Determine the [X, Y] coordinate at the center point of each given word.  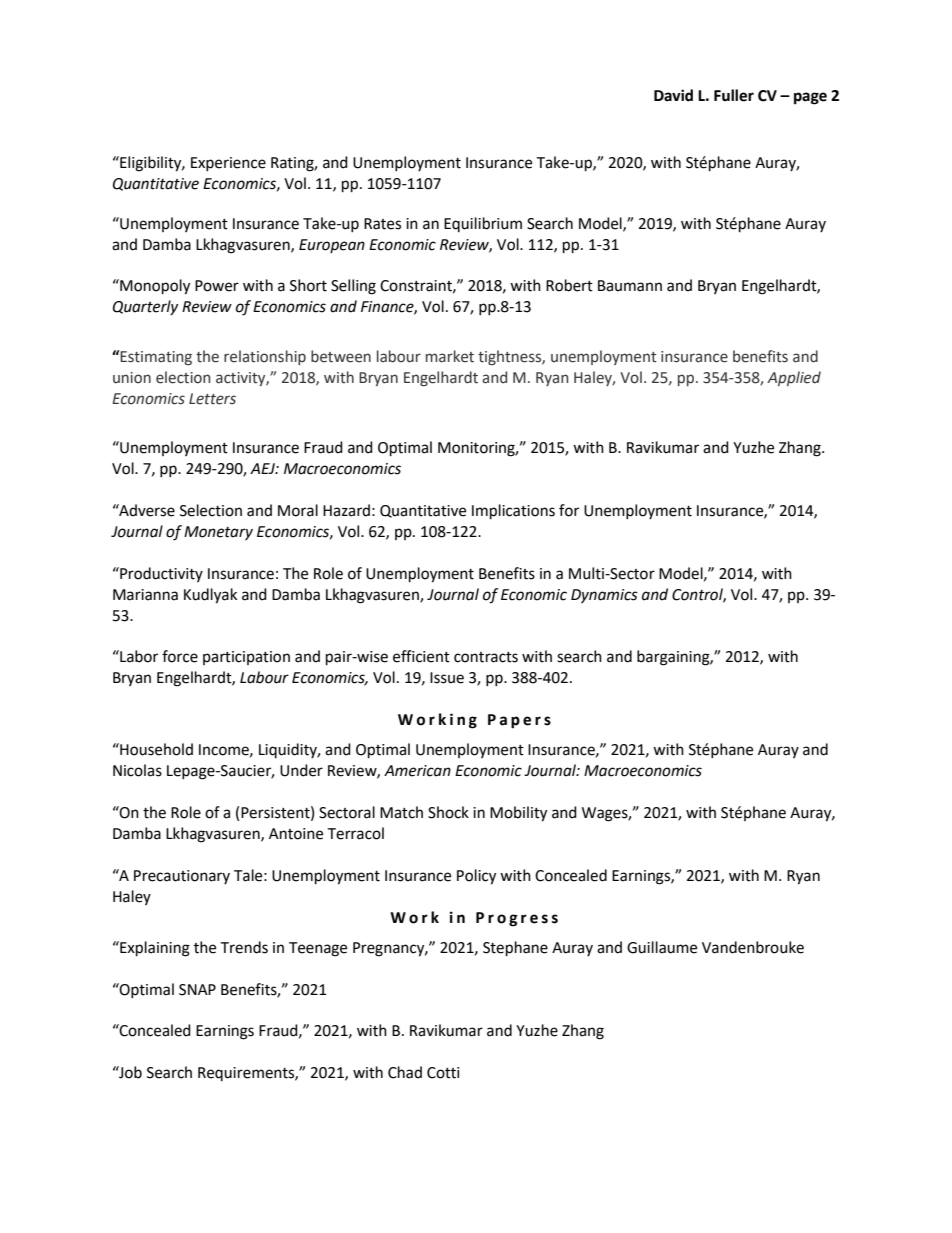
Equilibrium [483, 224]
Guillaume [662, 947]
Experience [228, 164]
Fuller [734, 95]
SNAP [197, 990]
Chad [405, 1072]
